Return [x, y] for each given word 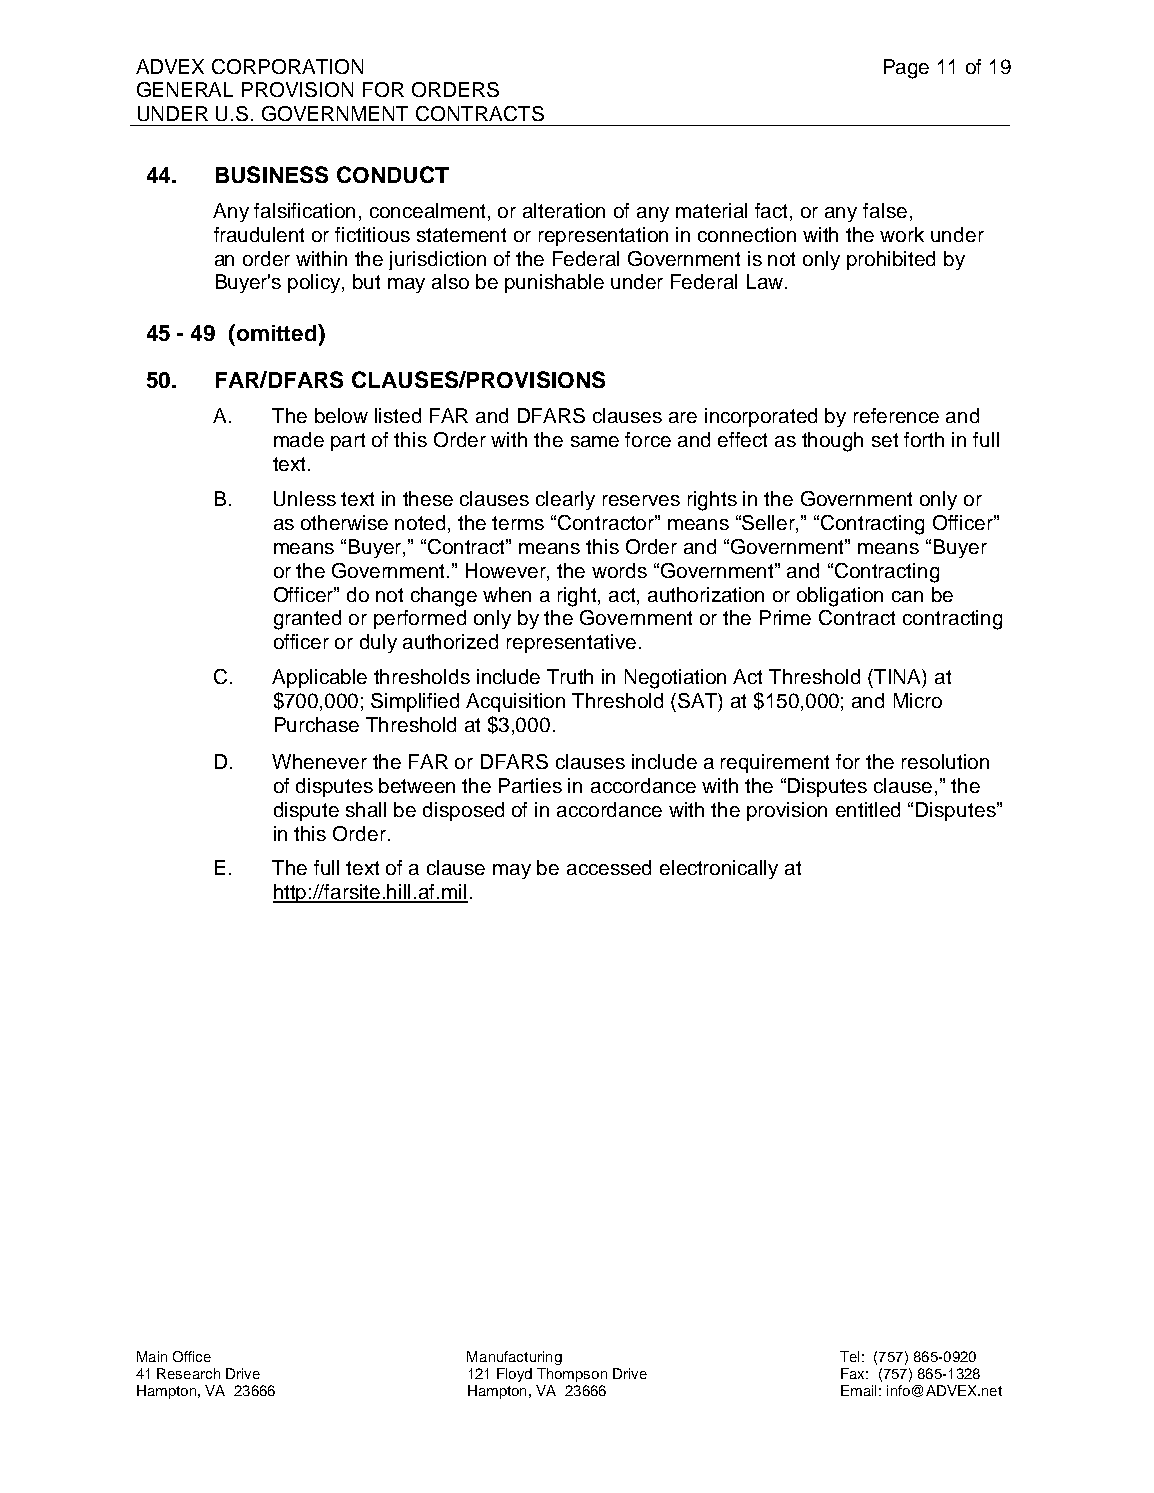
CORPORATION [287, 66]
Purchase [317, 724]
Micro [918, 700]
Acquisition [515, 702]
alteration [564, 210]
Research [188, 1373]
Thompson [572, 1375]
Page [906, 69]
